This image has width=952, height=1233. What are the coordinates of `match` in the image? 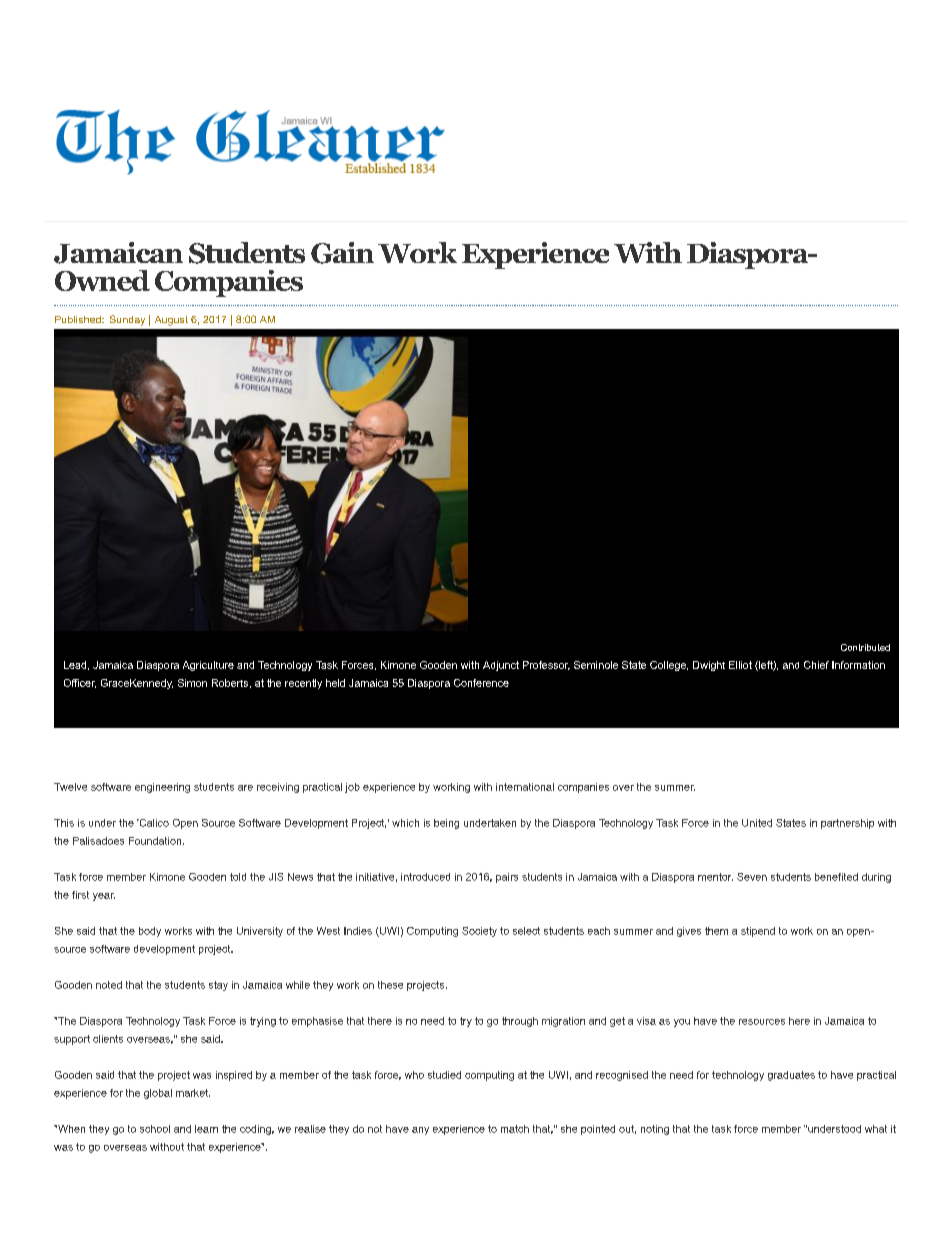 It's located at (515, 1129).
